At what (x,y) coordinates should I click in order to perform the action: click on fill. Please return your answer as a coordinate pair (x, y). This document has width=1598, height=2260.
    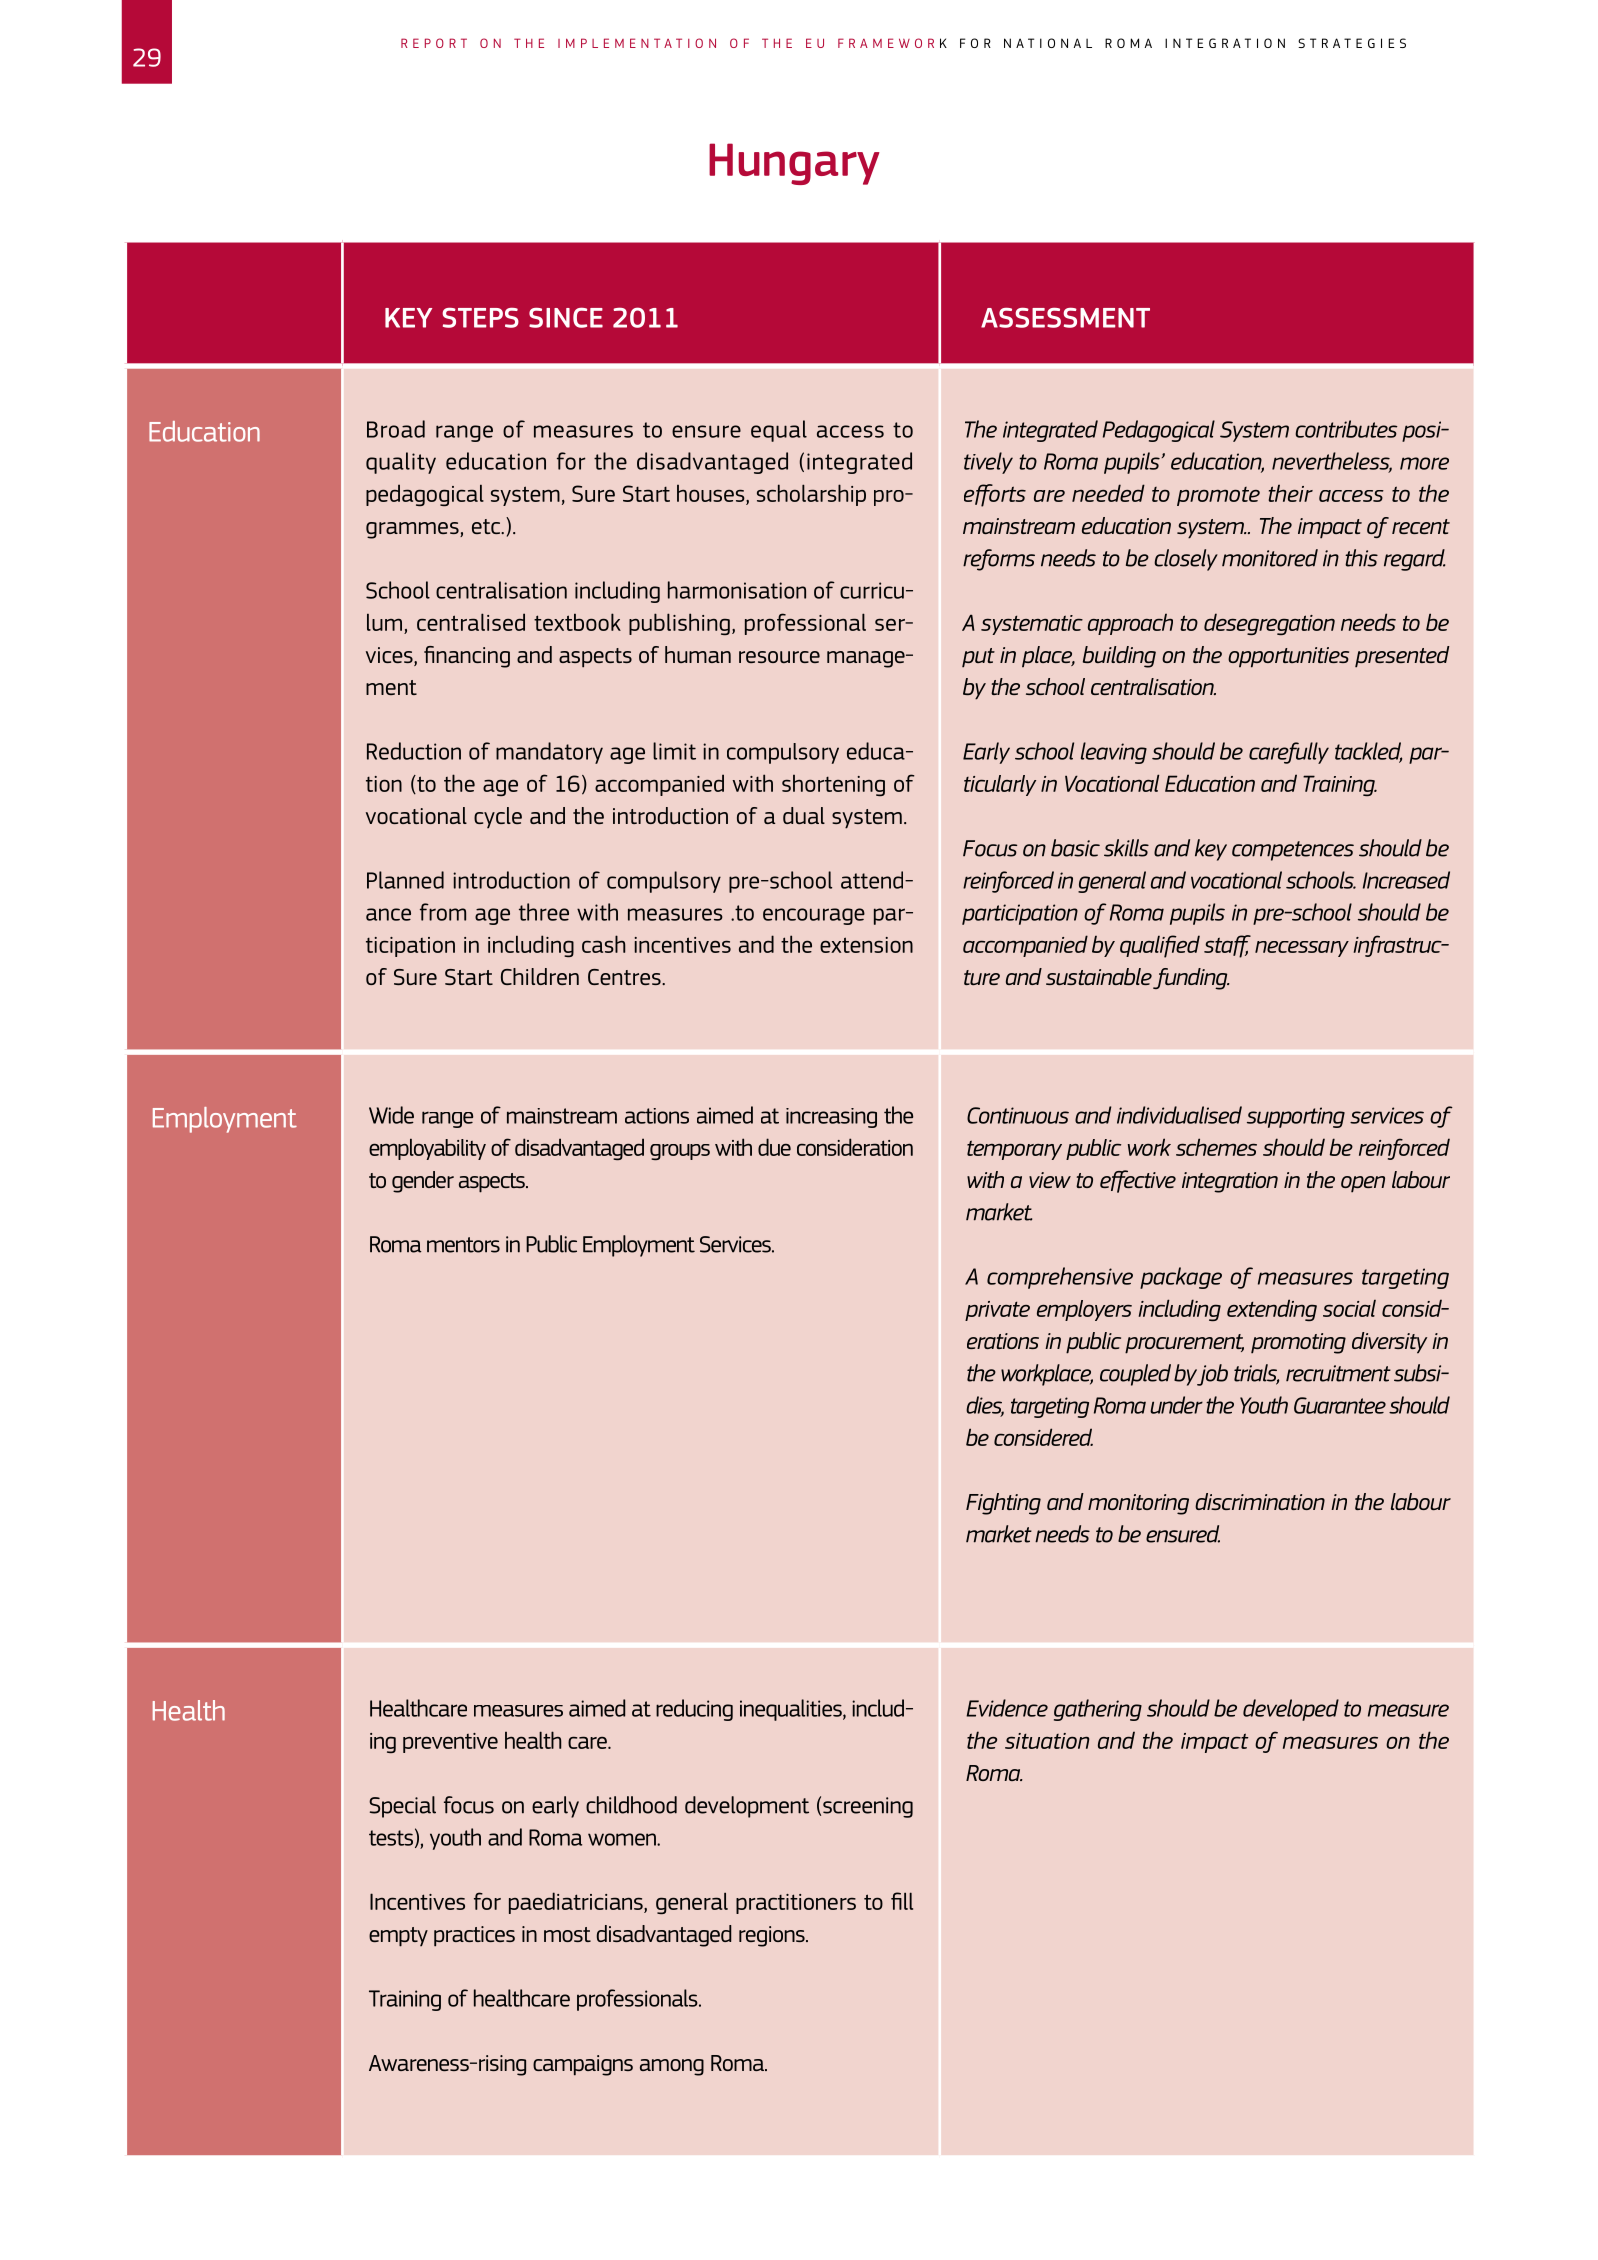
    Looking at the image, I should click on (902, 1901).
